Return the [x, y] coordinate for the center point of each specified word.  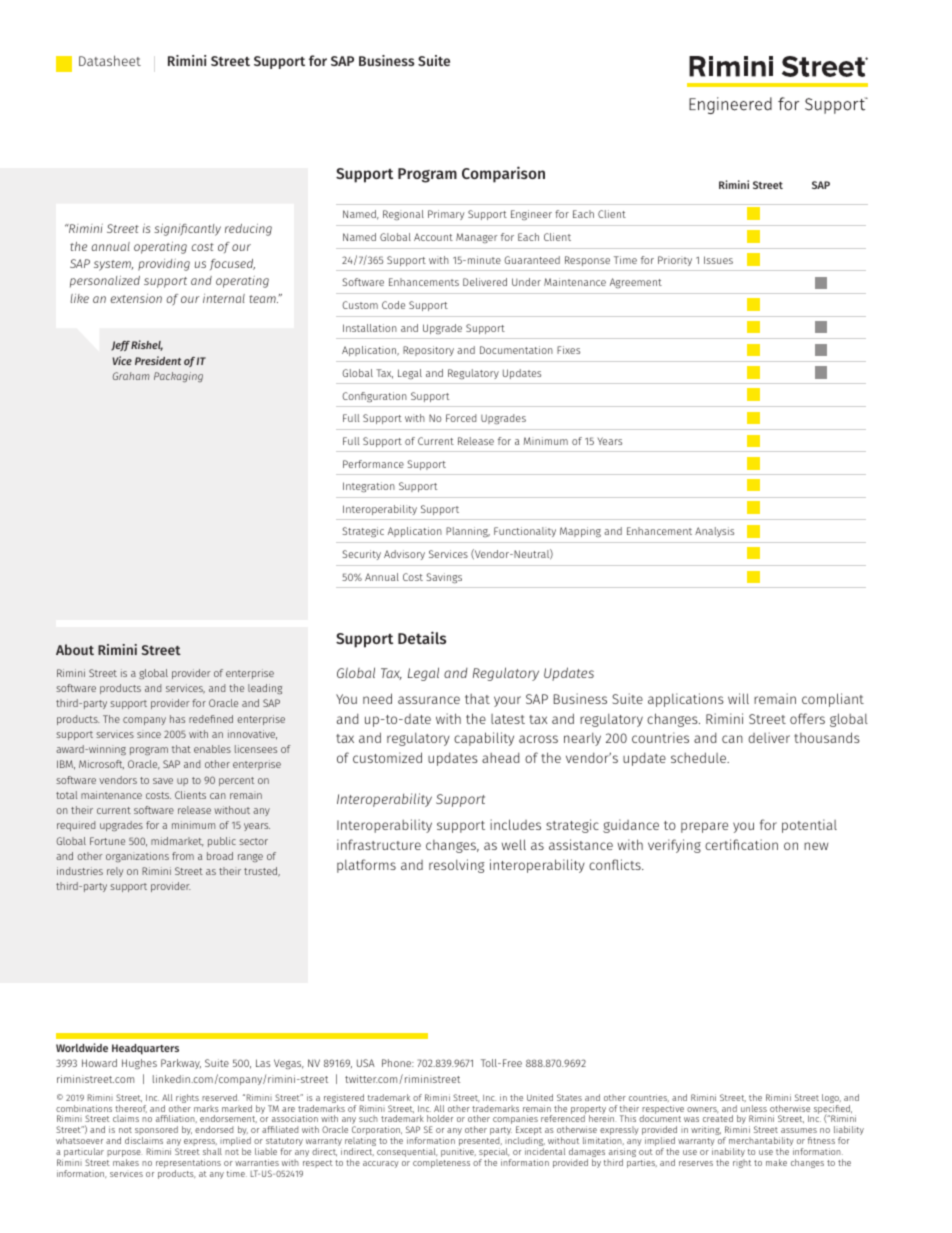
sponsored [156, 1132]
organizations [137, 857]
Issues [718, 260]
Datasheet [110, 60]
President [158, 360]
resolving [457, 866]
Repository [428, 351]
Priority [675, 261]
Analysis [714, 532]
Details [422, 637]
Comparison [503, 174]
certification [741, 844]
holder [440, 1118]
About [75, 649]
